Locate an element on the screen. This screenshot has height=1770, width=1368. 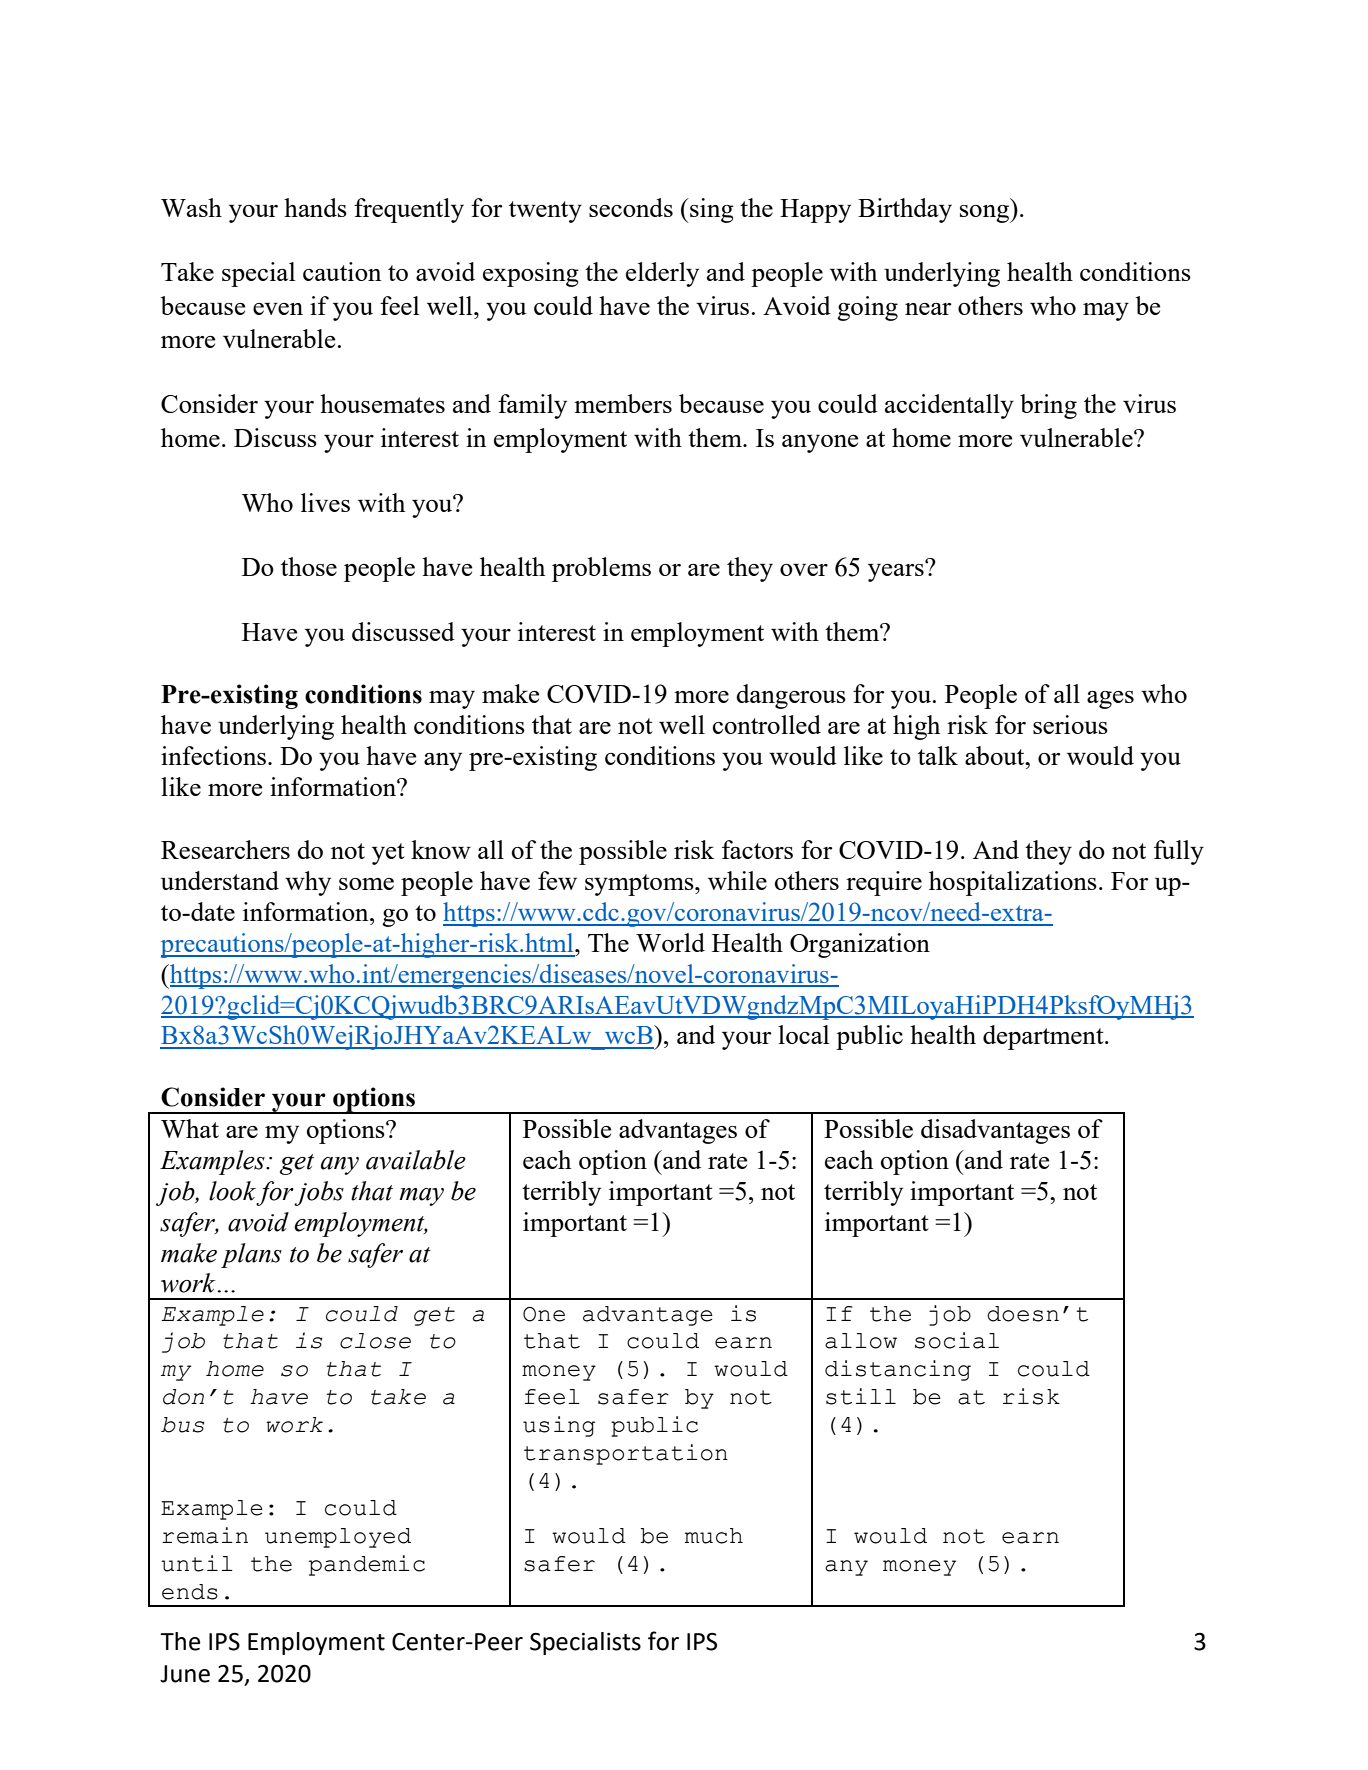
allow is located at coordinates (861, 1341).
